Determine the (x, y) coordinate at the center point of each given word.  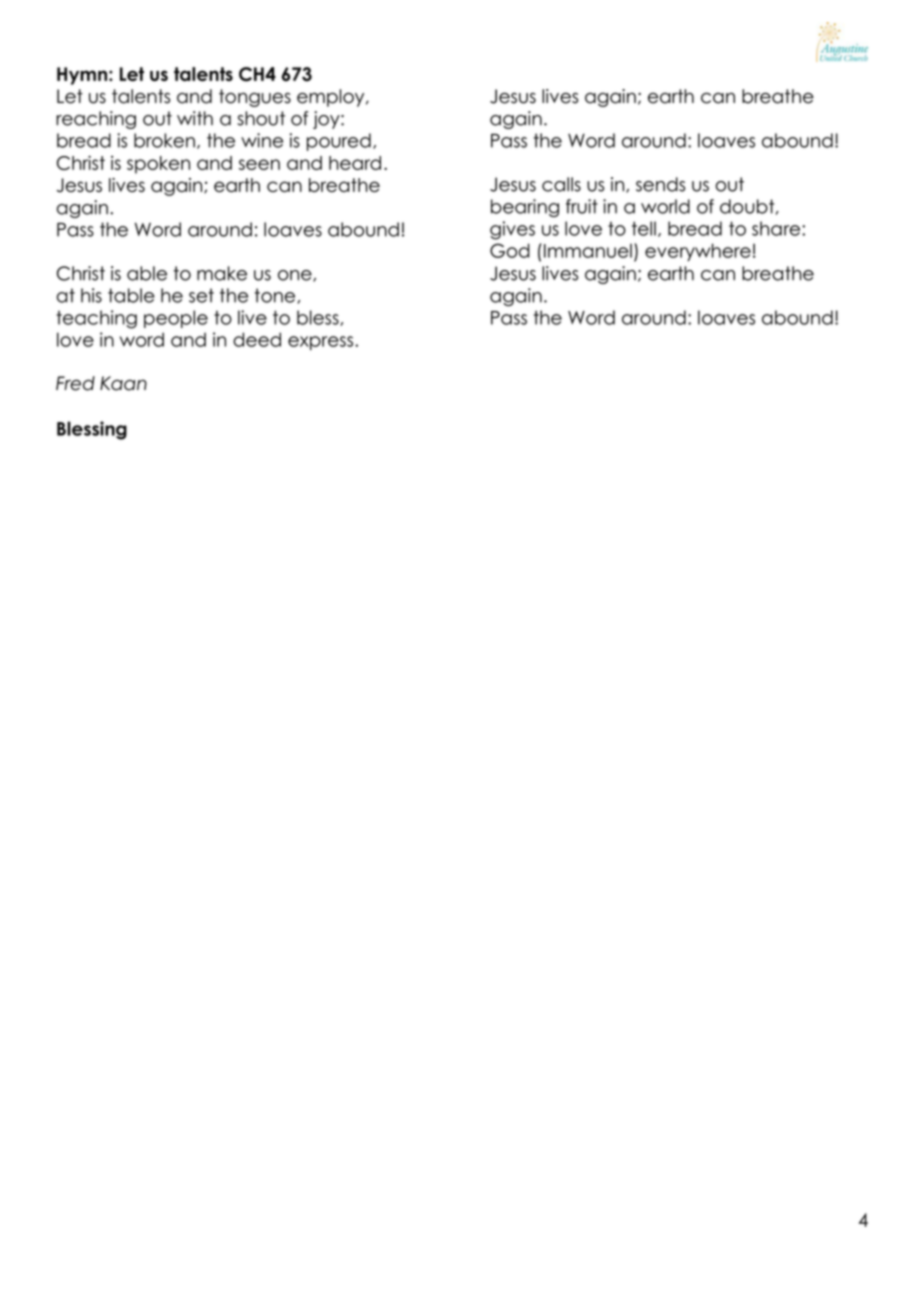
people (176, 319)
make (222, 273)
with (195, 118)
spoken (158, 165)
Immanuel (588, 251)
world (665, 206)
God (510, 250)
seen (259, 164)
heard (355, 163)
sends (660, 184)
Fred (75, 383)
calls (561, 184)
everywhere (698, 252)
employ (332, 98)
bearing (525, 208)
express (322, 343)
